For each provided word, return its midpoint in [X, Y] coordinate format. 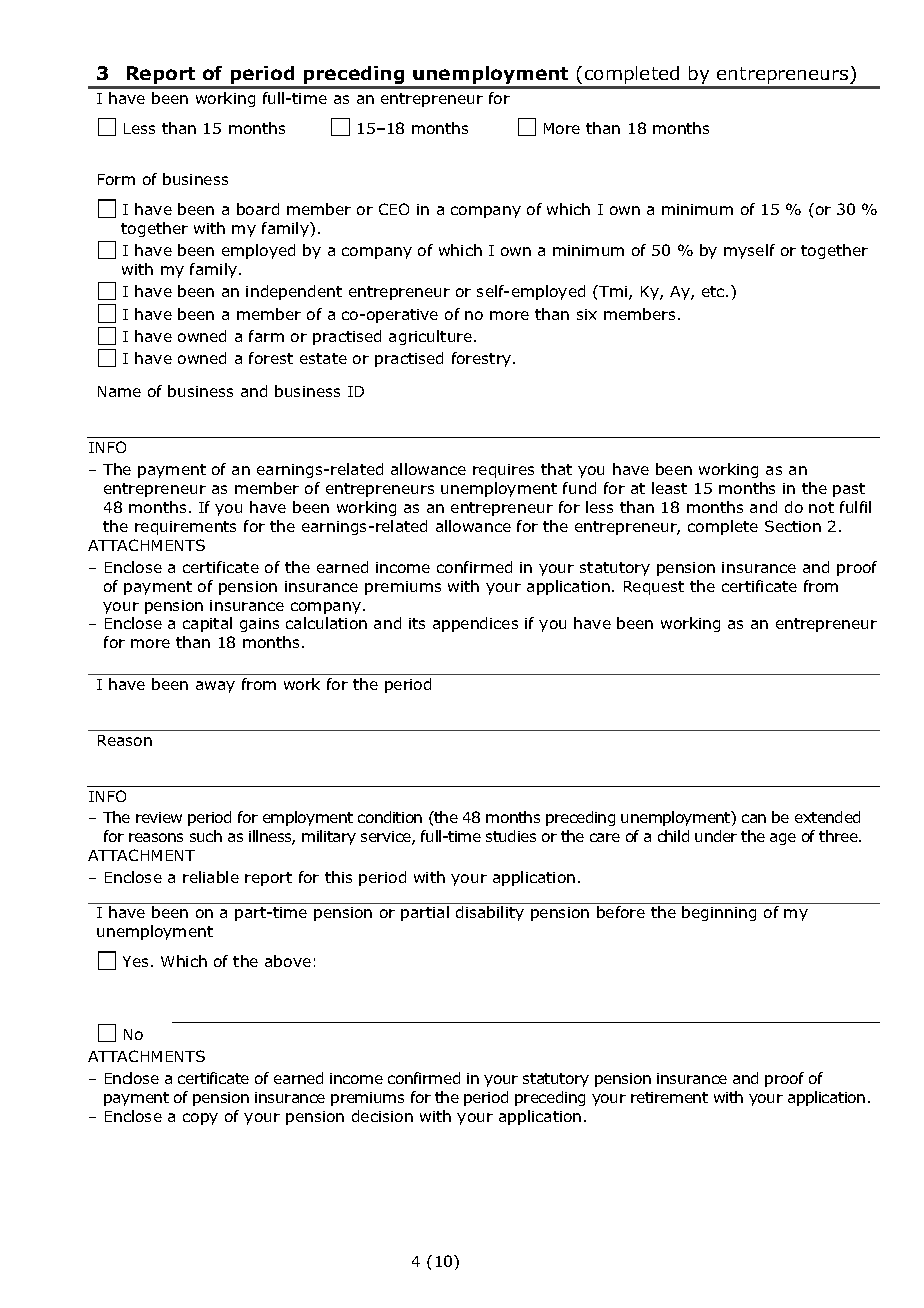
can [754, 818]
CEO [394, 209]
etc [714, 291]
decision [382, 1116]
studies [511, 836]
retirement [669, 1097]
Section [793, 526]
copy [200, 1119]
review [159, 817]
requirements [185, 528]
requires [503, 471]
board [258, 209]
